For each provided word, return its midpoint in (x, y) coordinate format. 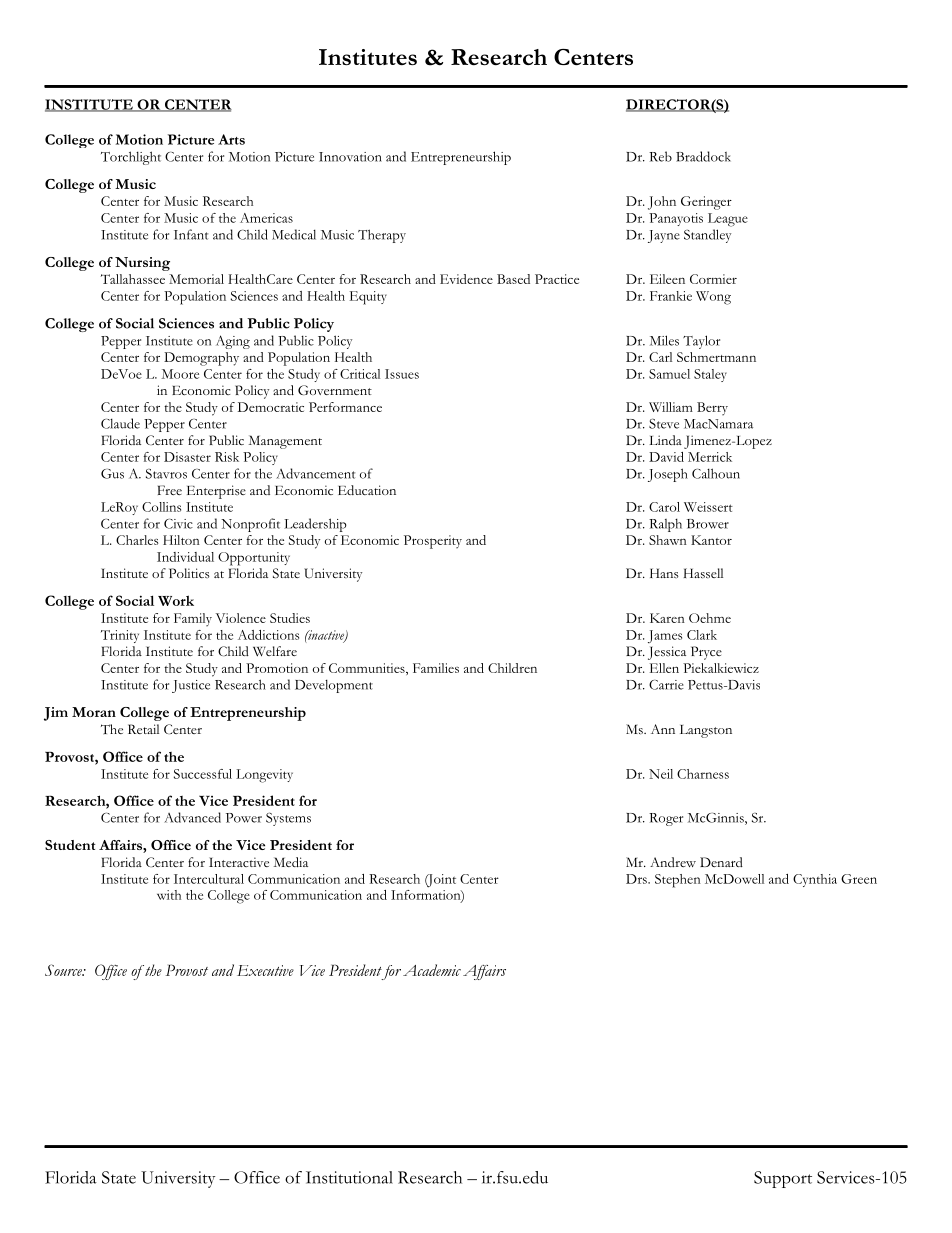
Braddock (703, 156)
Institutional (349, 1177)
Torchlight (131, 158)
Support (783, 1179)
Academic (432, 970)
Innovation (350, 157)
